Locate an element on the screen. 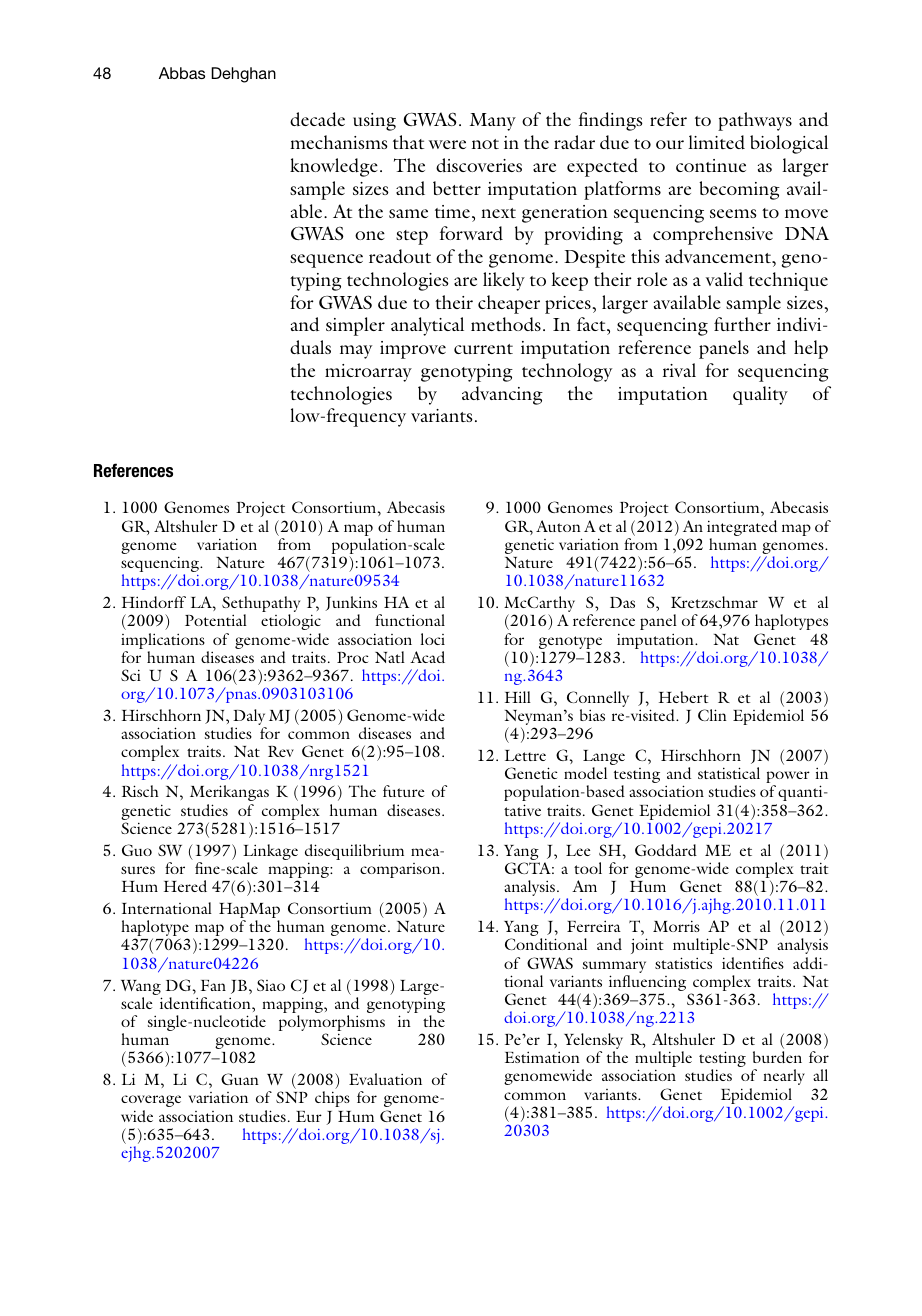 The height and width of the screenshot is (1316, 922). simpler is located at coordinates (355, 326).
